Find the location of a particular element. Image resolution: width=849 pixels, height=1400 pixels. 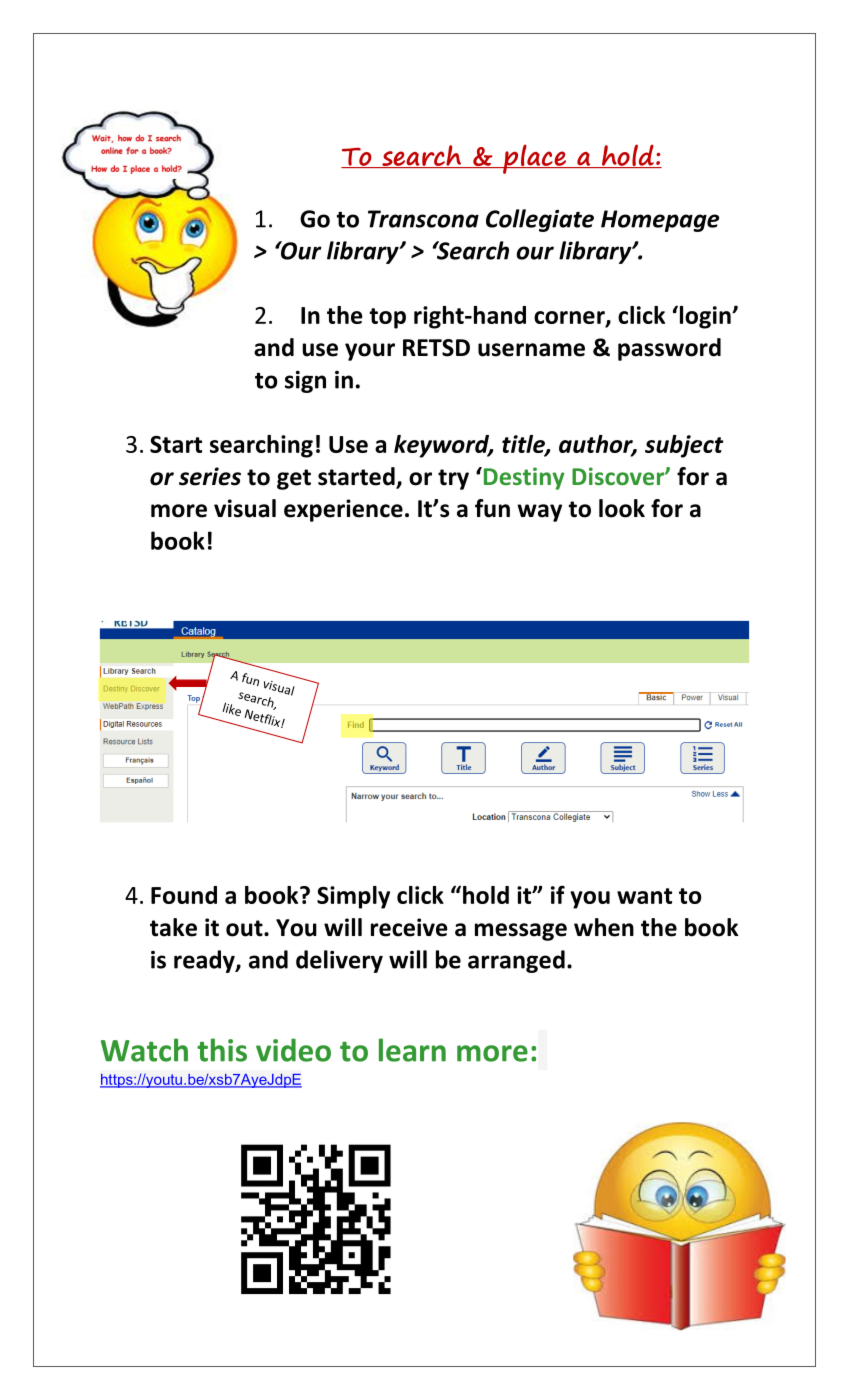

place is located at coordinates (534, 159).
